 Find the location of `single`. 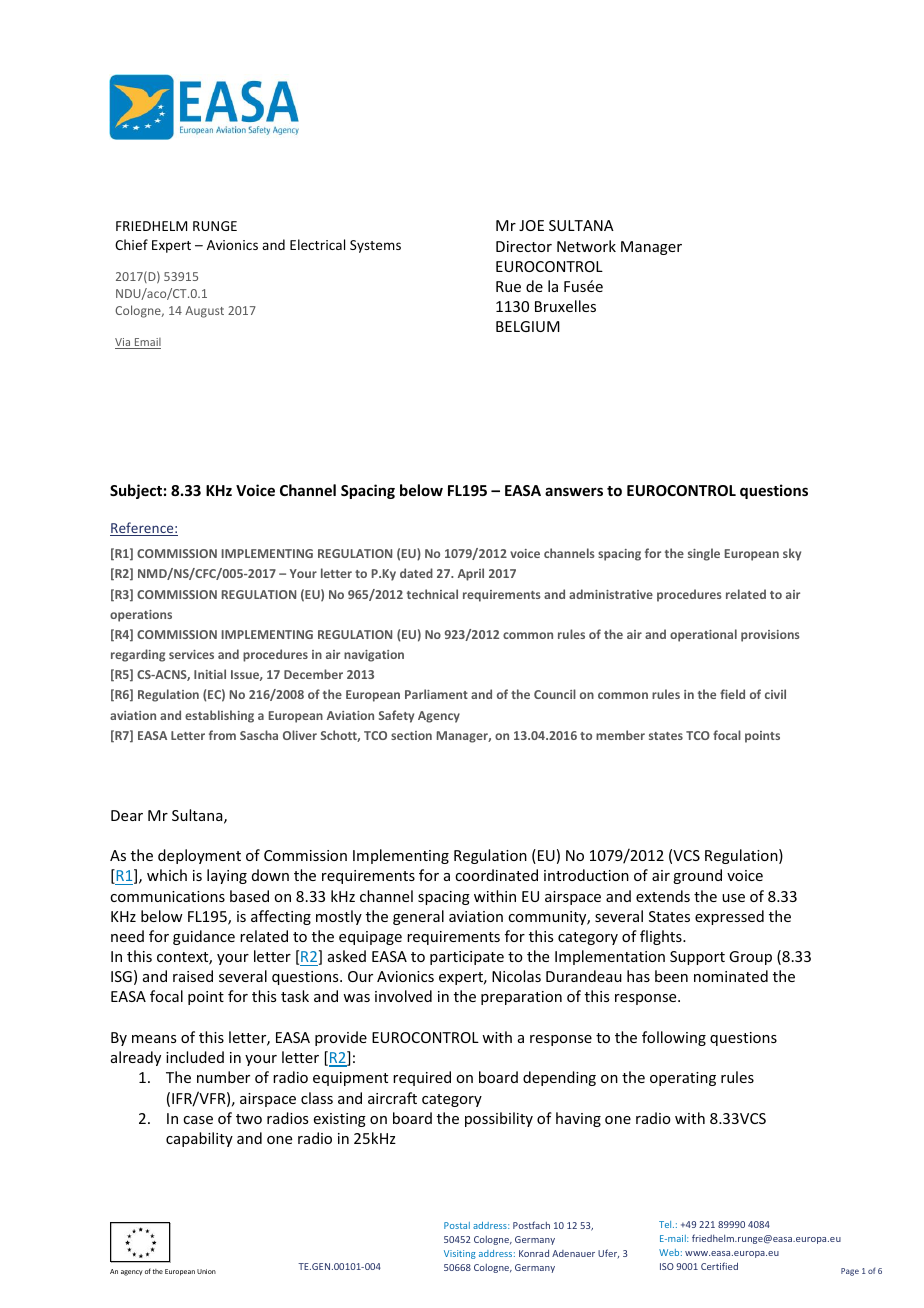

single is located at coordinates (704, 554).
